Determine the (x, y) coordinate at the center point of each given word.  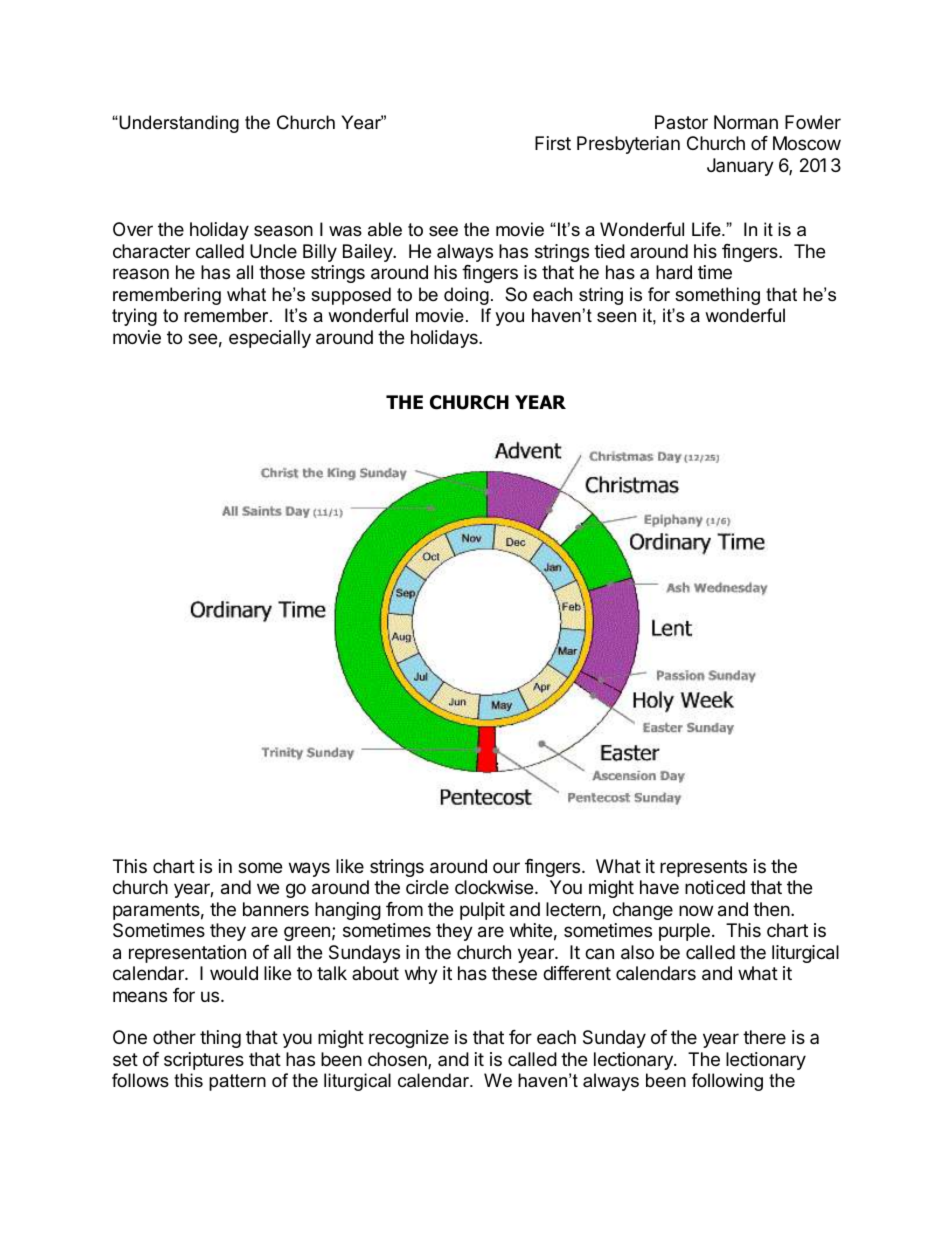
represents (703, 868)
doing (466, 296)
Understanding (178, 124)
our (506, 867)
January (740, 167)
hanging (348, 911)
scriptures (204, 1061)
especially (270, 339)
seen (616, 317)
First (553, 143)
